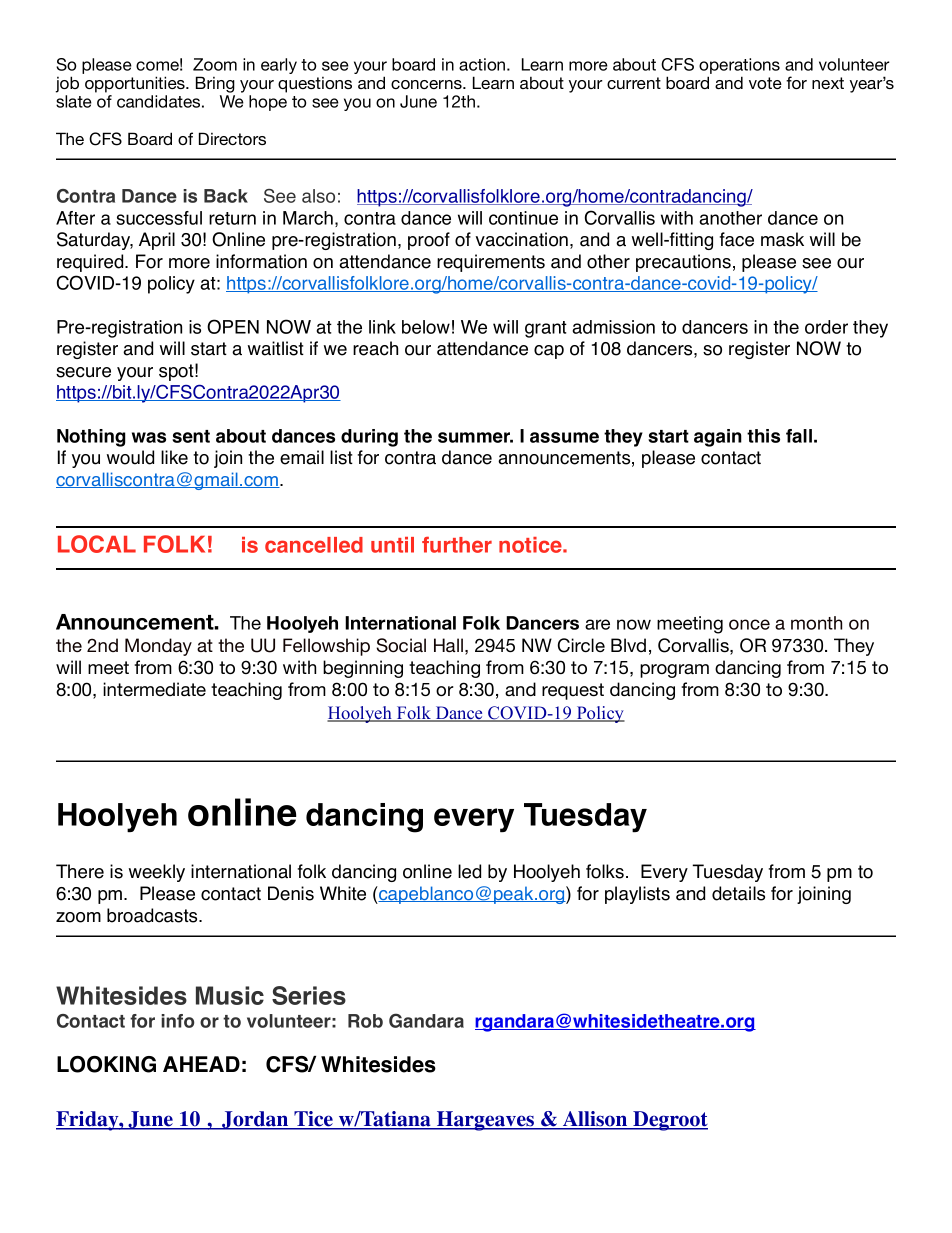  I want to click on again, so click(718, 438).
